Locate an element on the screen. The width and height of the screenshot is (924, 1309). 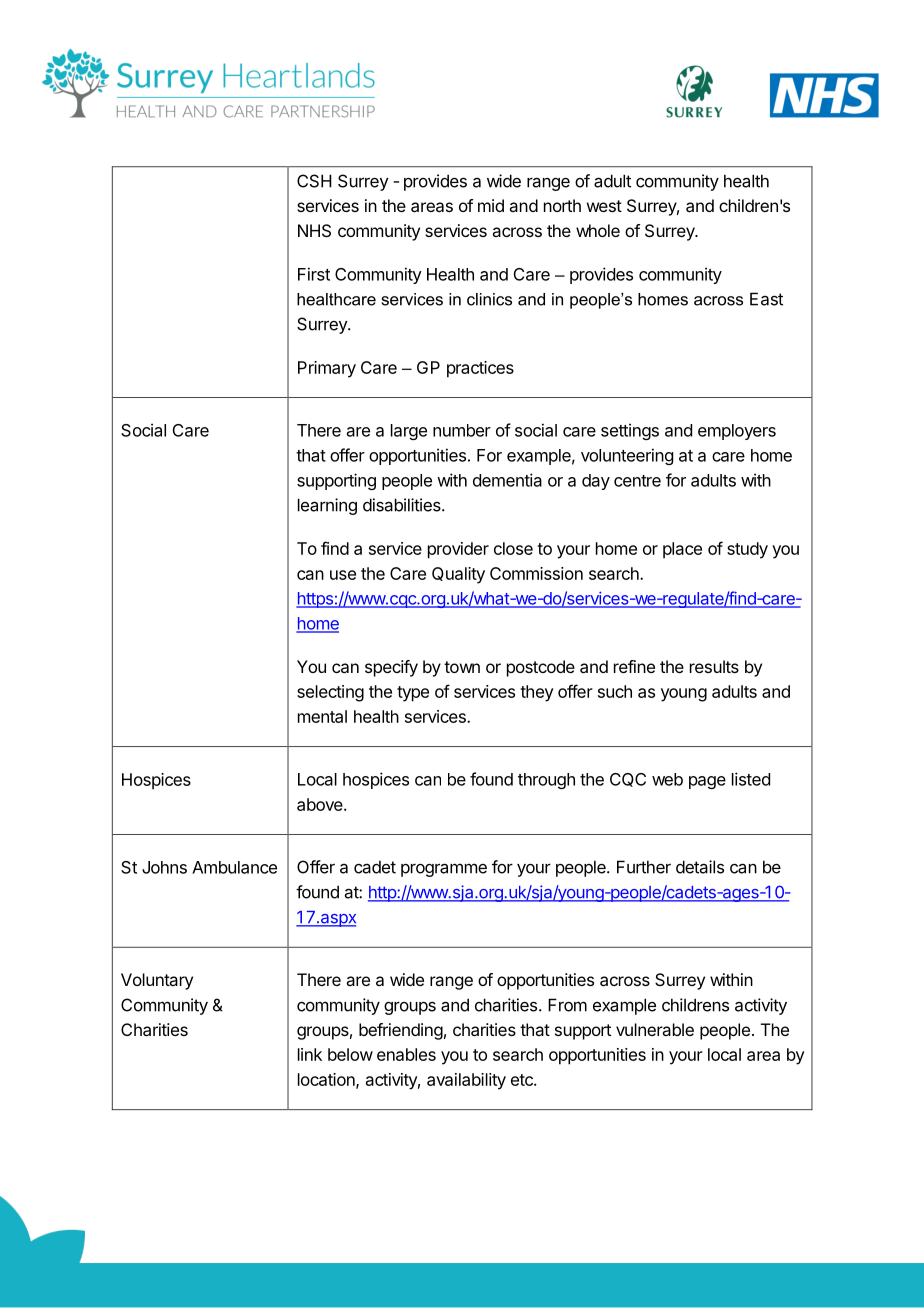
results is located at coordinates (714, 666).
